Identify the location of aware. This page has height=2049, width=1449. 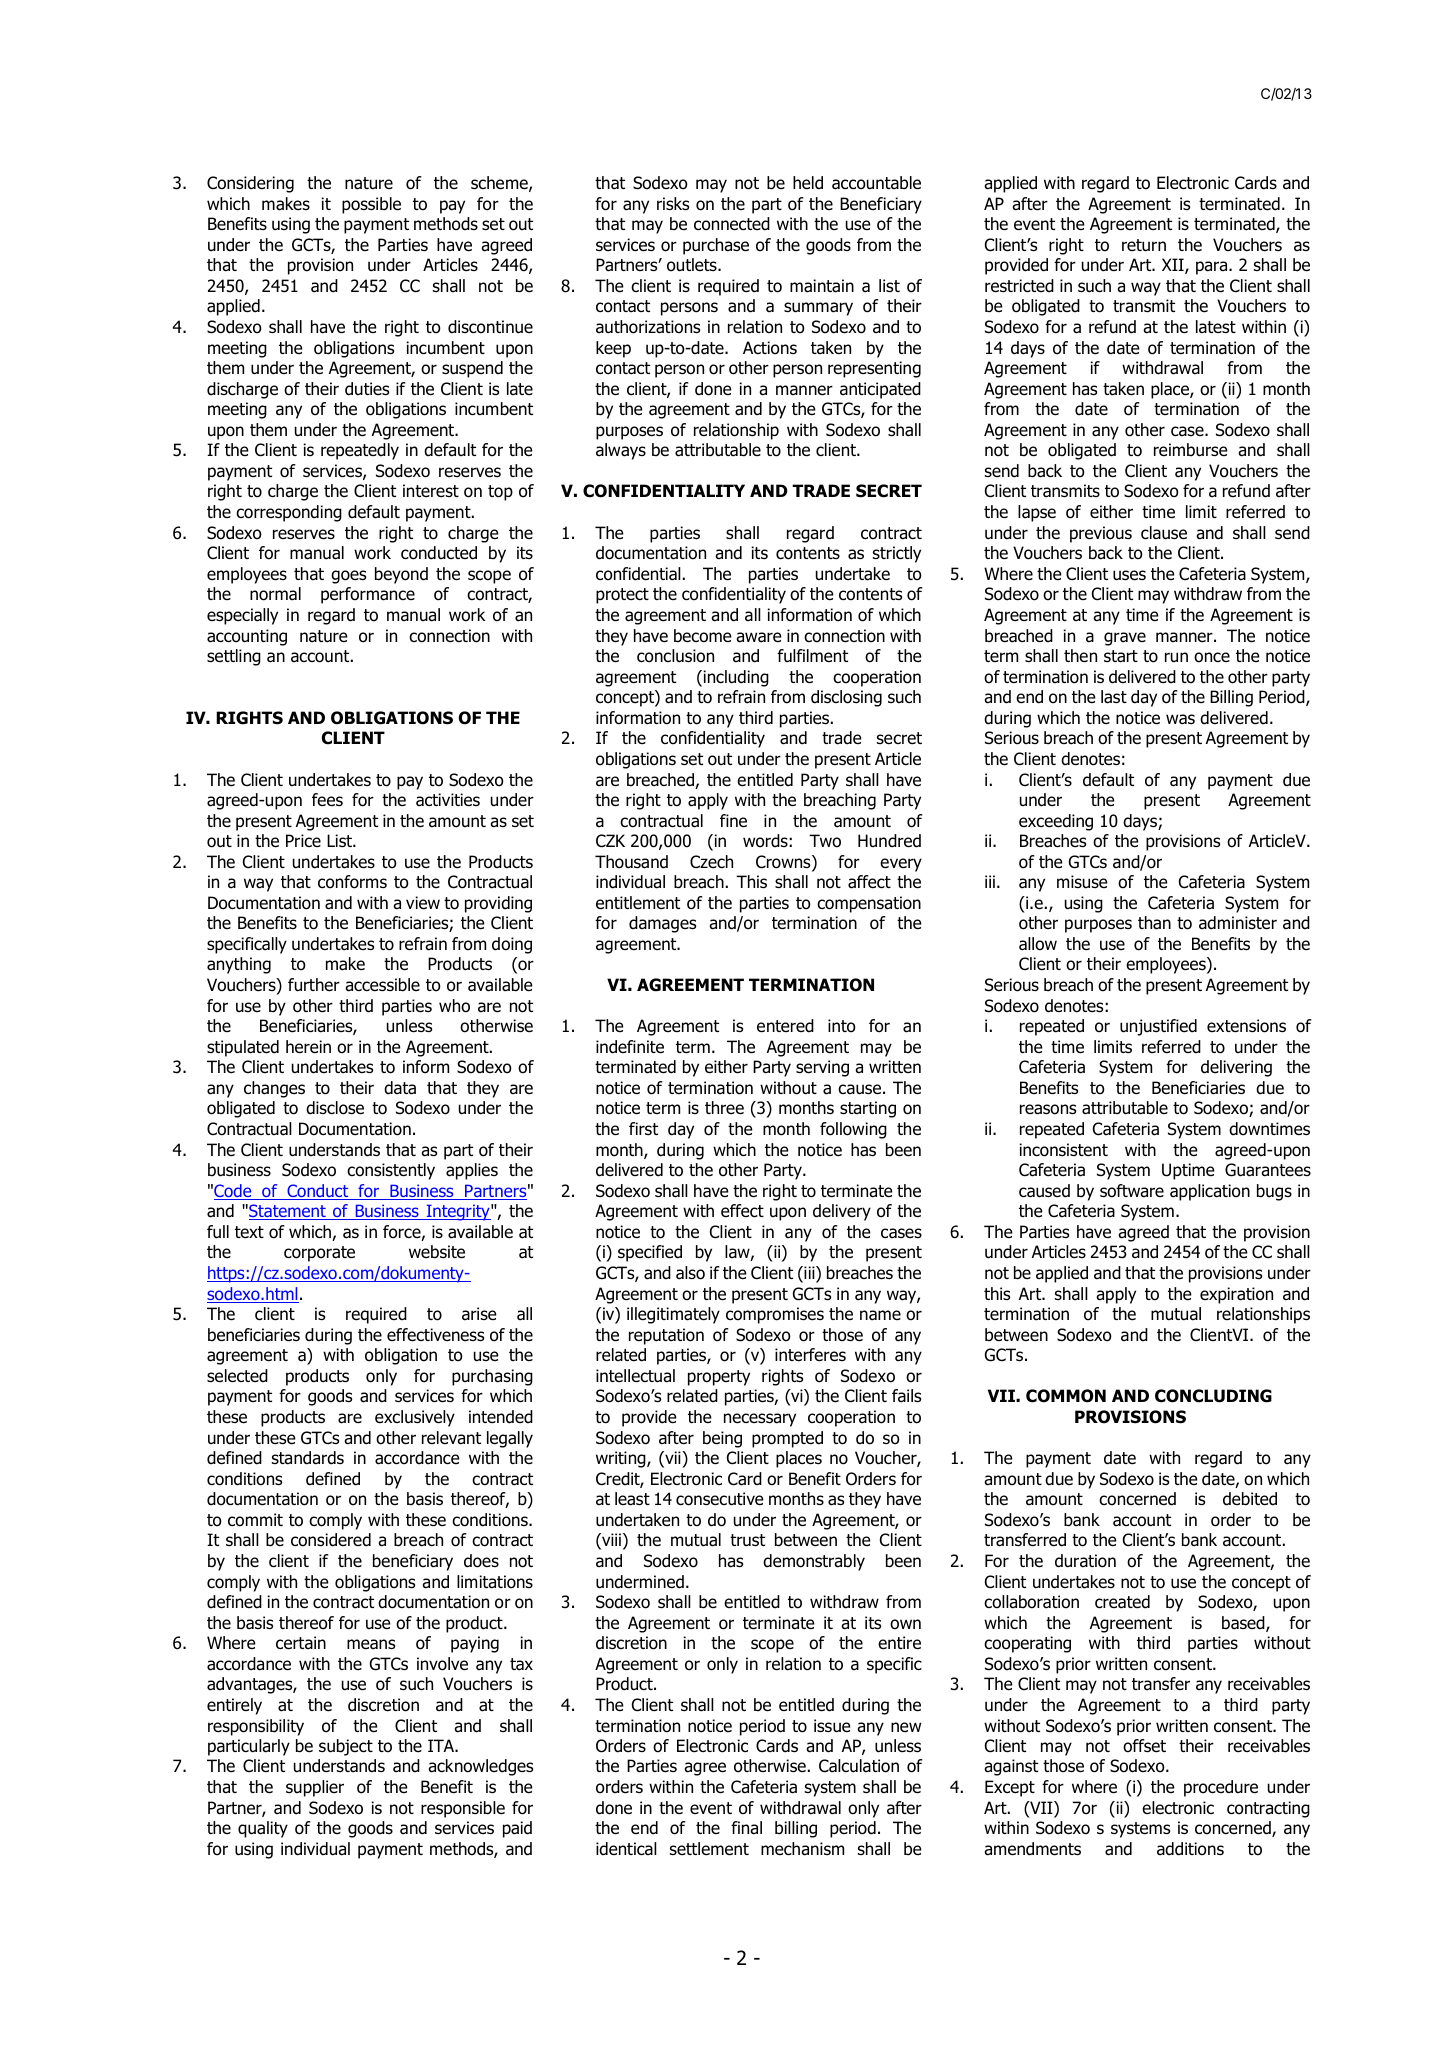
(759, 637).
